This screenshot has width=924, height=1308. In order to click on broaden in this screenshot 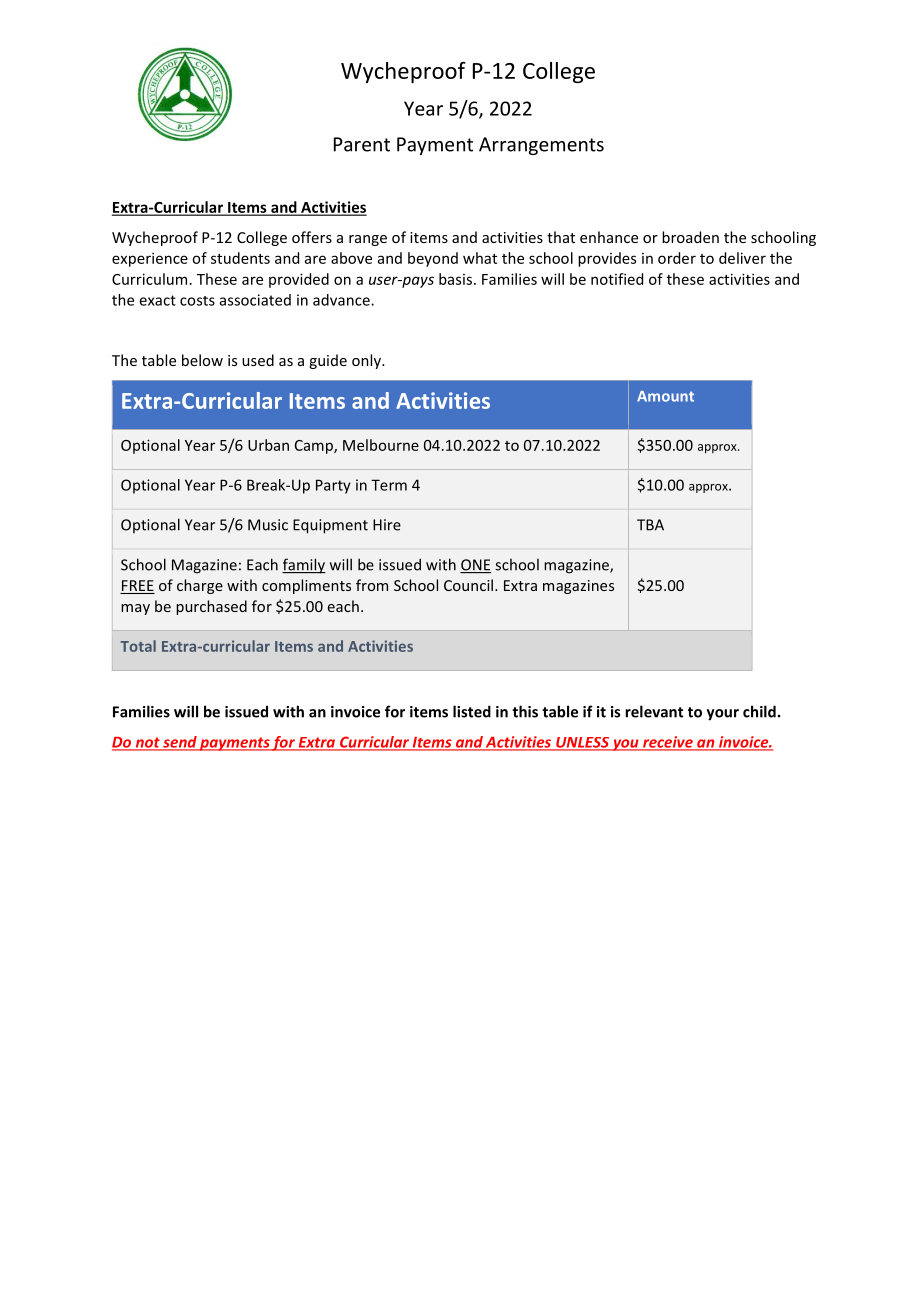, I will do `click(690, 237)`.
